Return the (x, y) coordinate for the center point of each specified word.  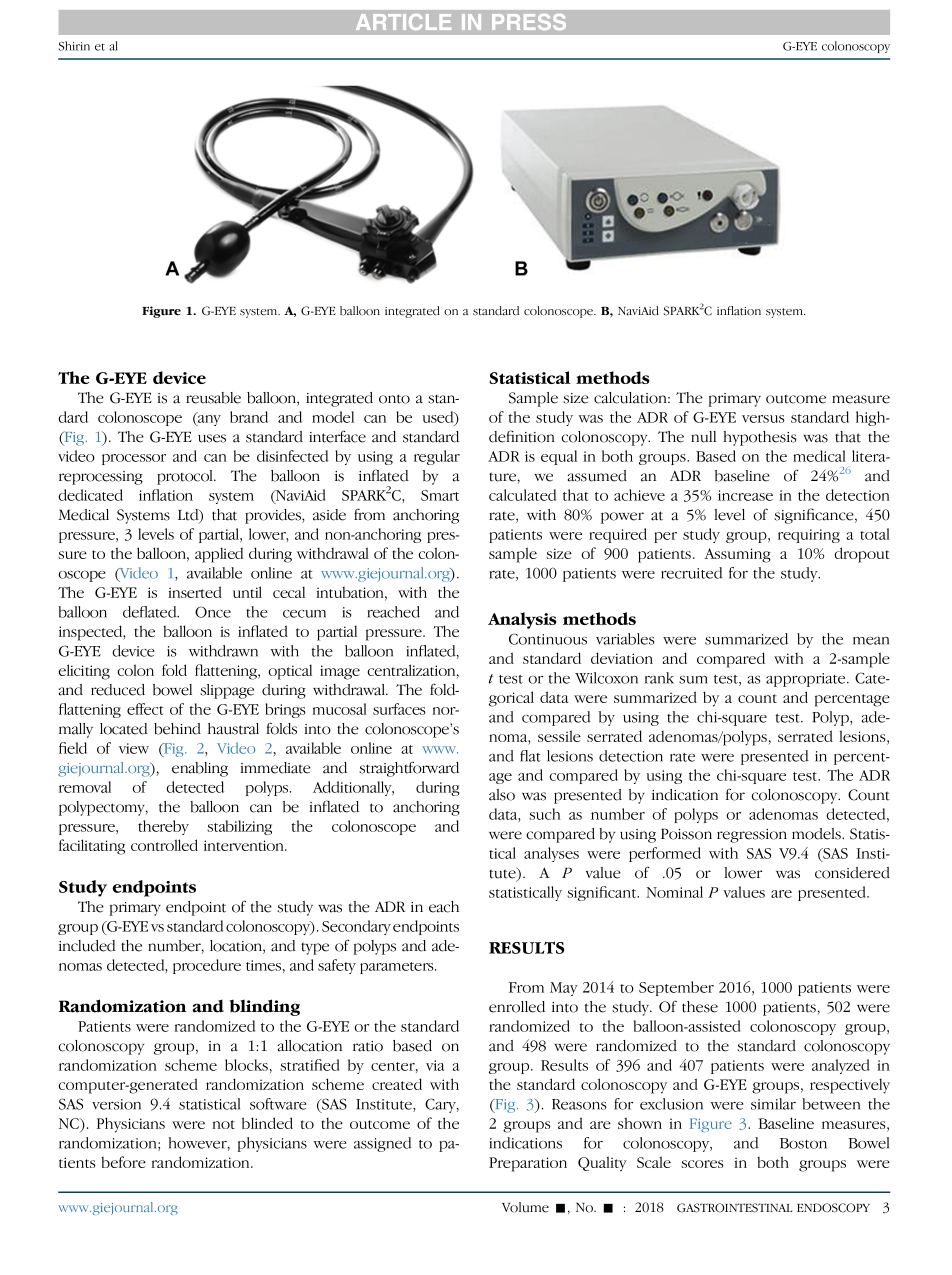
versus (763, 419)
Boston (803, 1143)
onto (394, 399)
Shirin (74, 46)
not (223, 1124)
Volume (525, 1207)
